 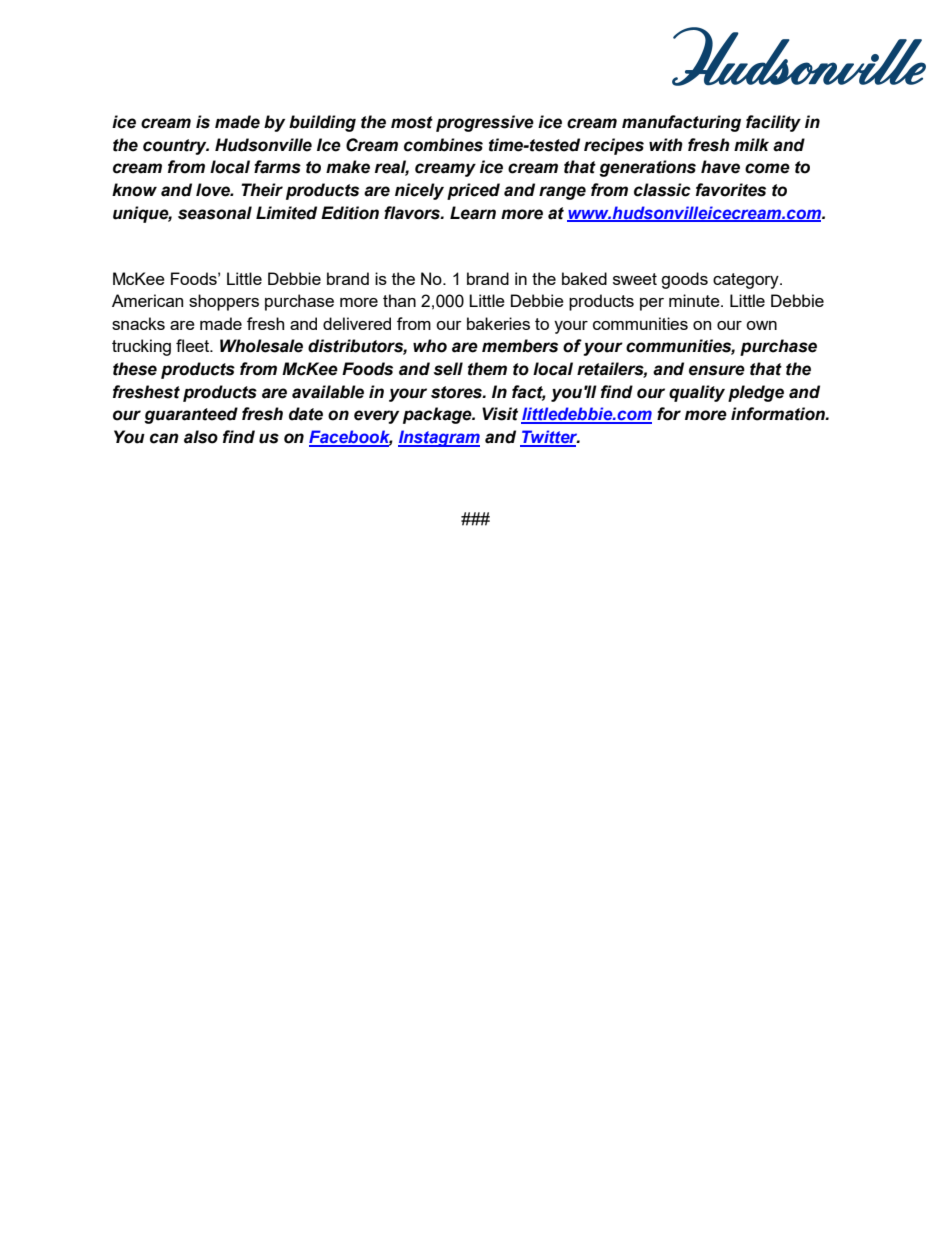 I want to click on ensure, so click(x=717, y=370).
